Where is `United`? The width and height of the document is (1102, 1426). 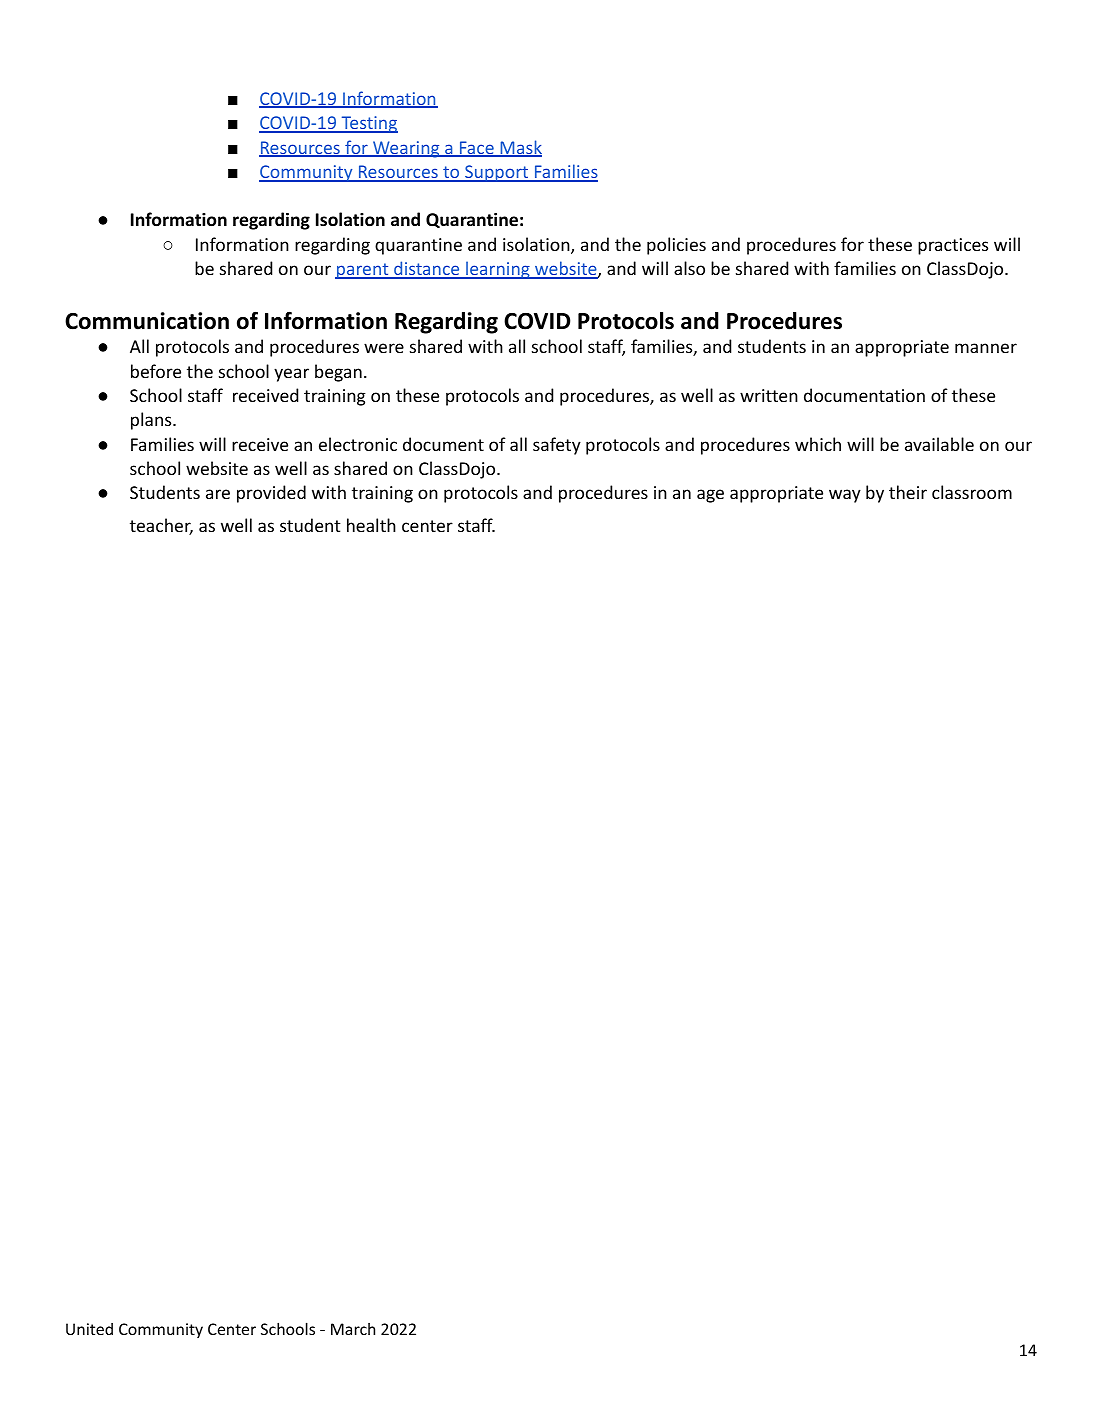 United is located at coordinates (89, 1329).
